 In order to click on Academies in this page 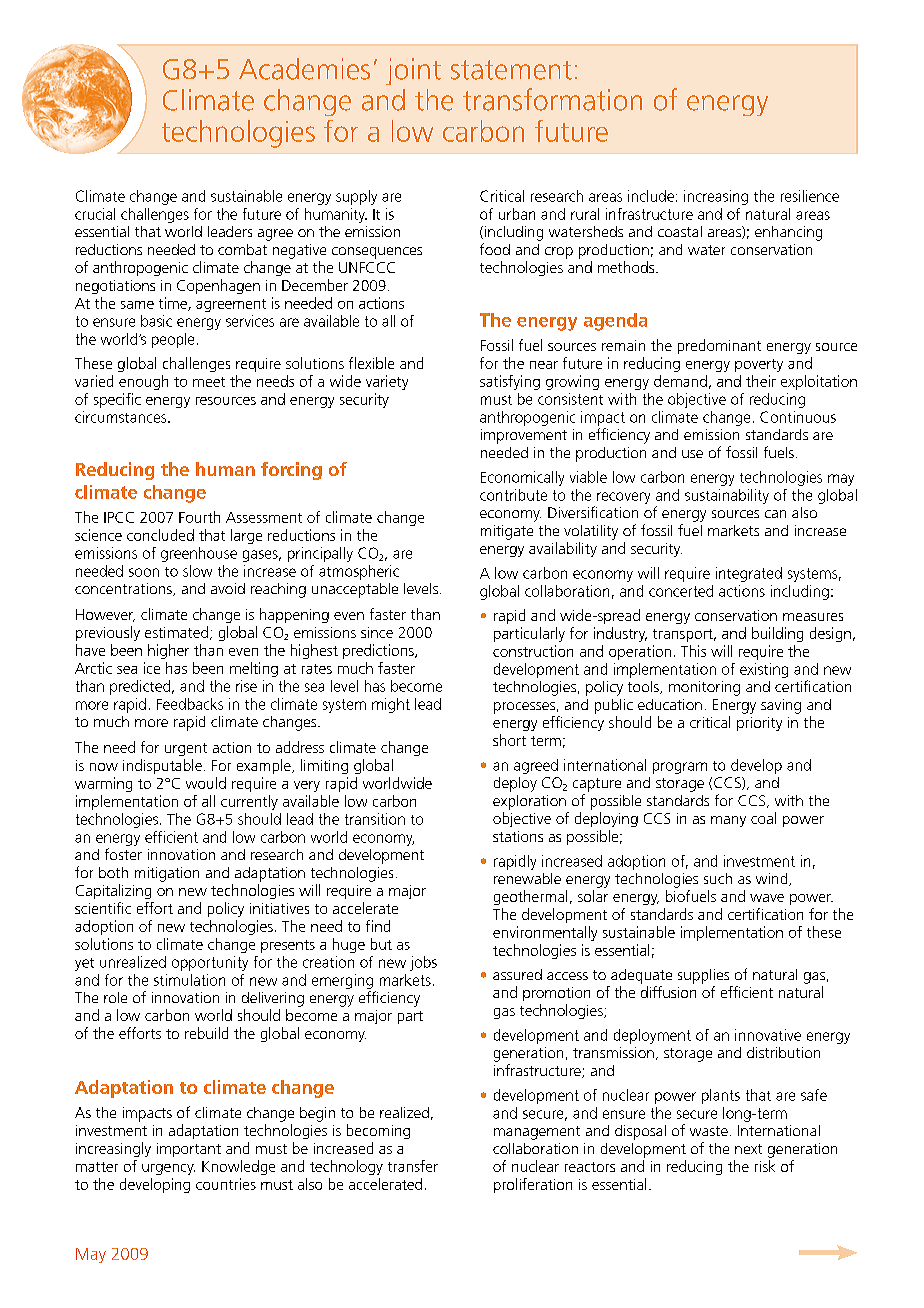, I will do `click(304, 69)`.
